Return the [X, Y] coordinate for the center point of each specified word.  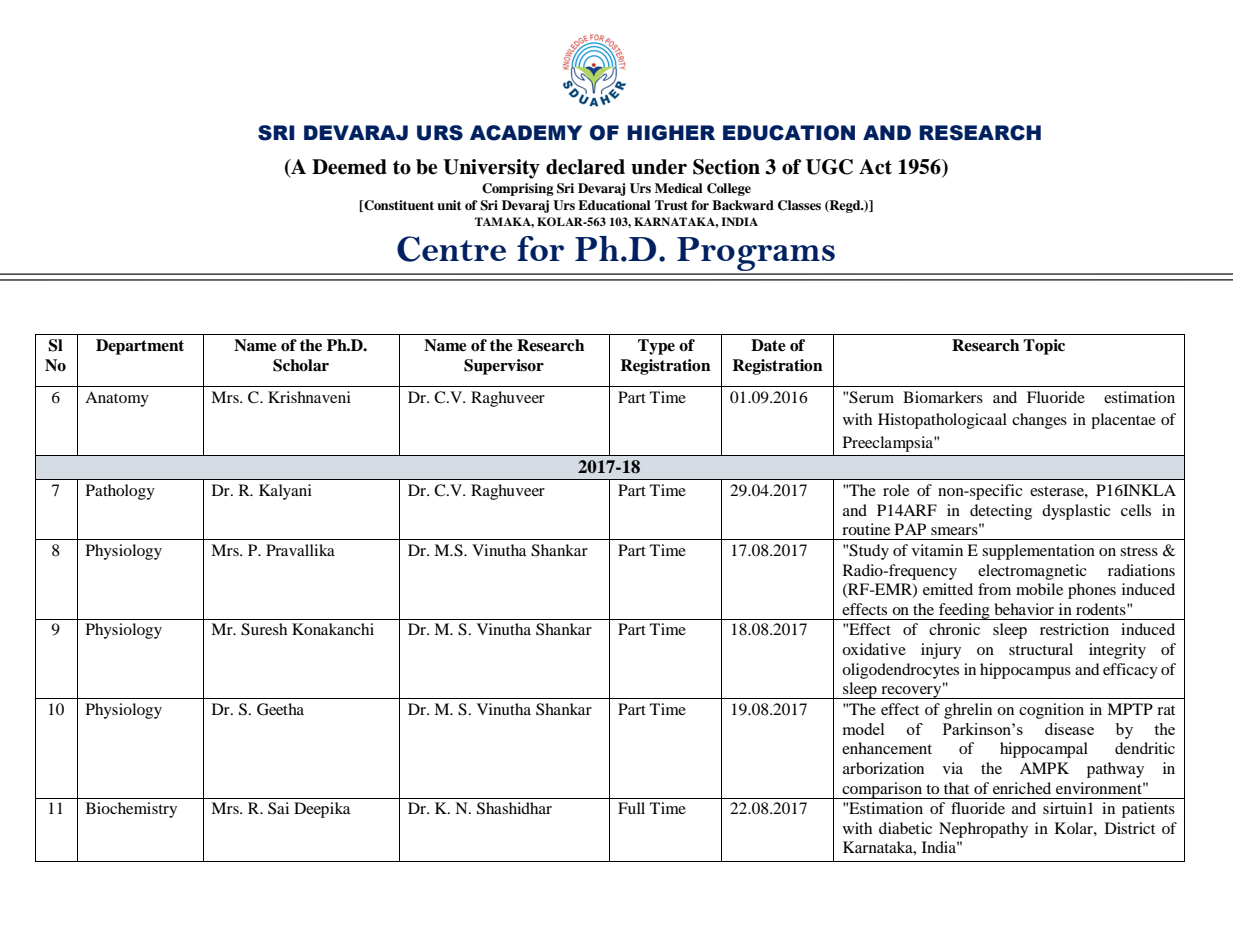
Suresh [264, 629]
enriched [1022, 788]
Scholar [301, 365]
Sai [278, 808]
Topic [1044, 347]
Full [631, 808]
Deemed [349, 167]
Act [875, 167]
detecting [1001, 512]
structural [1041, 649]
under [659, 167]
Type [656, 347]
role [896, 490]
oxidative [874, 649]
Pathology [120, 492]
